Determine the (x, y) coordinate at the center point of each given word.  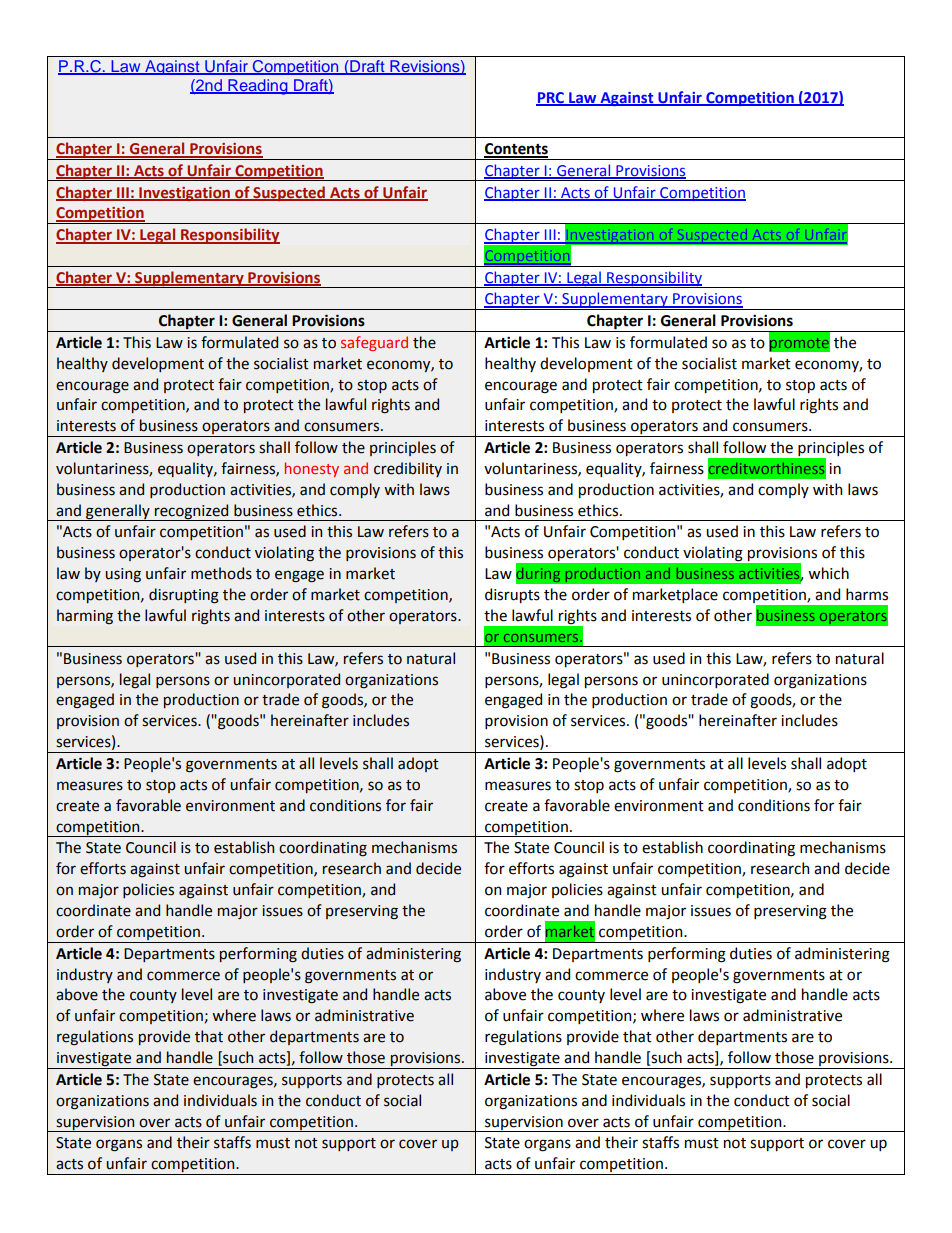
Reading (258, 87)
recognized (192, 512)
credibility (408, 469)
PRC (551, 98)
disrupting (184, 596)
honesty (312, 469)
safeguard (374, 343)
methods (221, 573)
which (828, 573)
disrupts (512, 595)
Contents (516, 150)
